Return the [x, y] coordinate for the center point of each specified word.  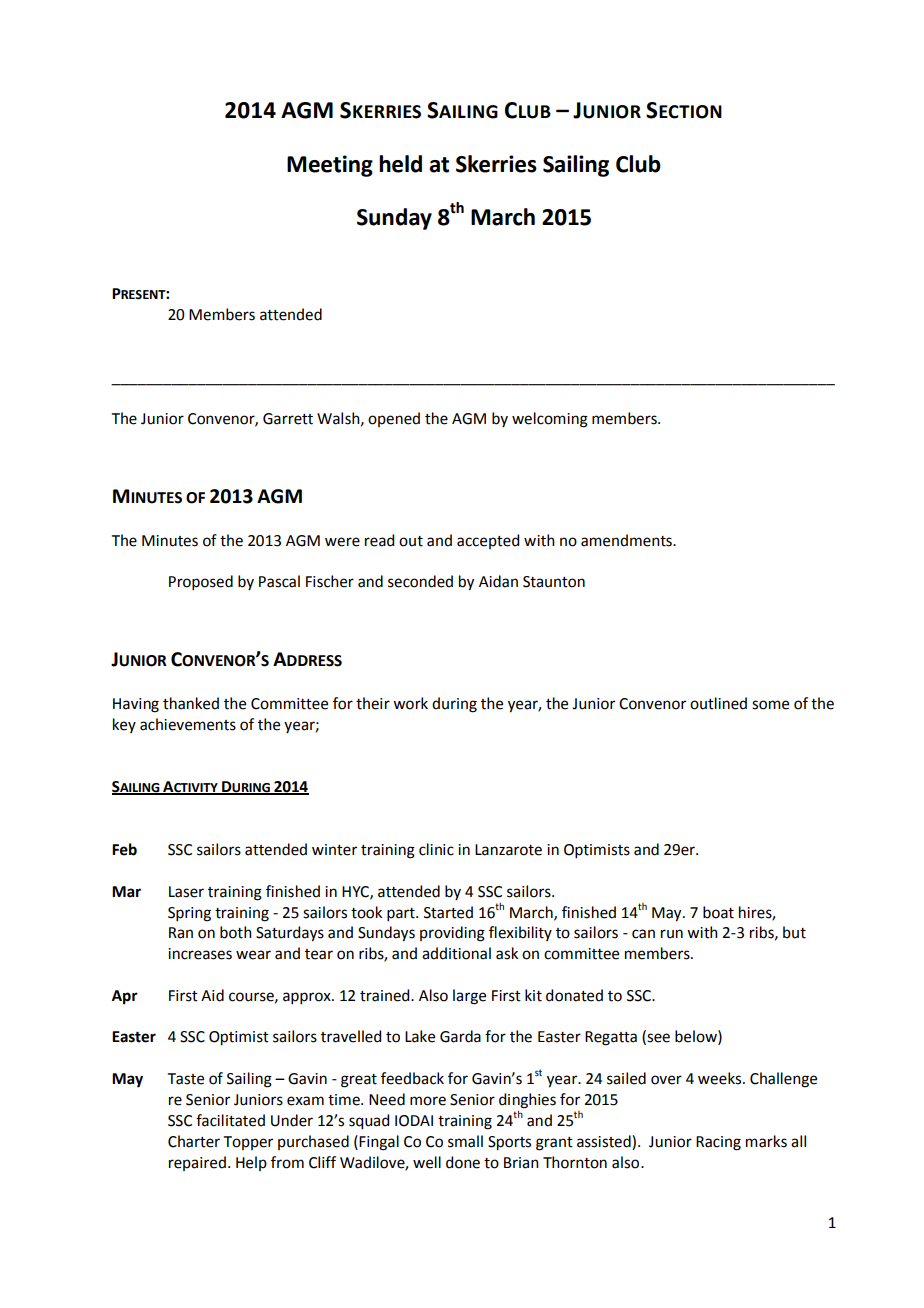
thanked [191, 703]
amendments [627, 540]
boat [718, 912]
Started [448, 912]
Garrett [288, 419]
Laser [186, 892]
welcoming [550, 420]
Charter [194, 1141]
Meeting [330, 166]
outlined [718, 703]
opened [394, 419]
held [400, 164]
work [410, 703]
